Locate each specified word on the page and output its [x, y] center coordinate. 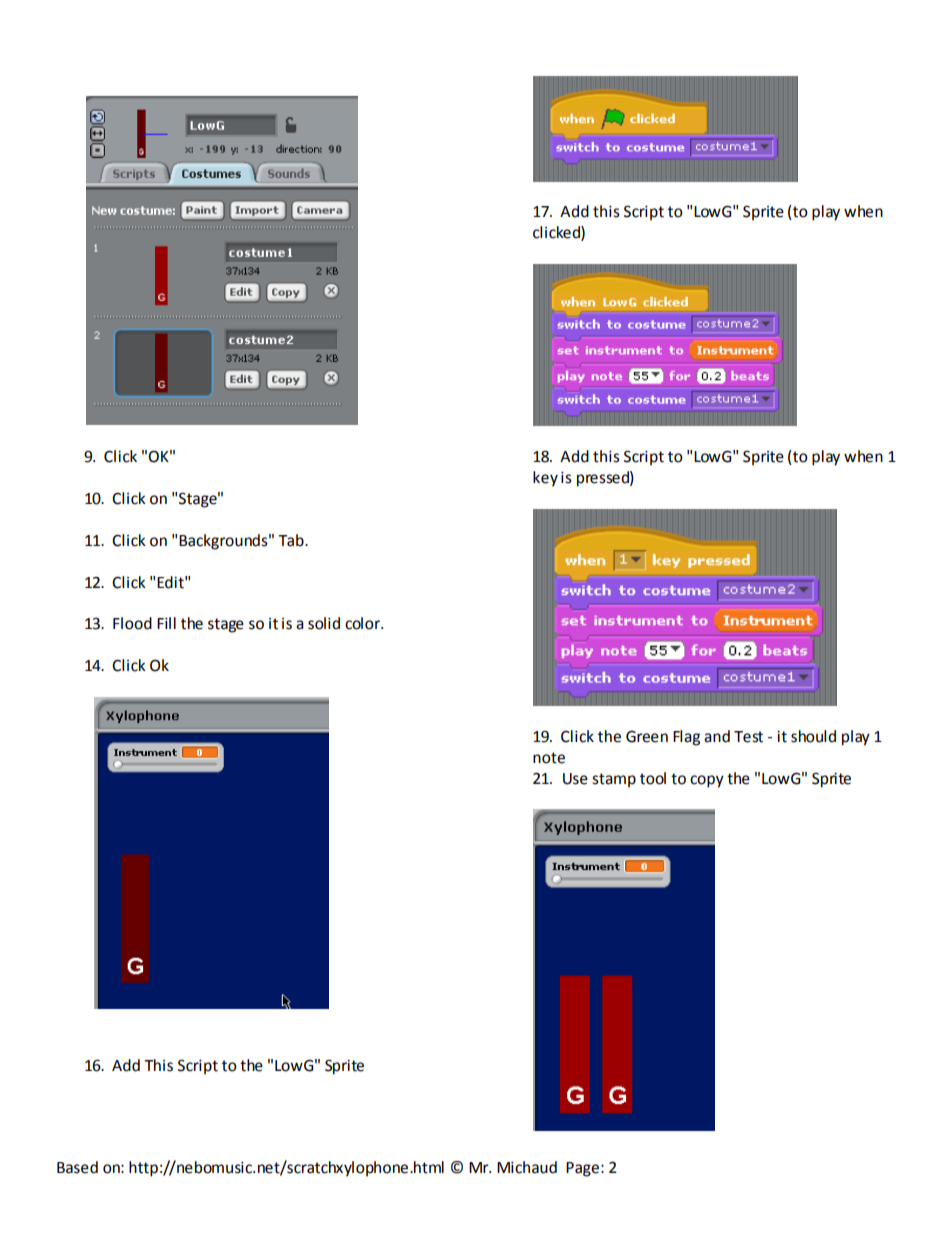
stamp [614, 780]
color [364, 623]
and [717, 736]
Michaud [527, 1167]
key [545, 479]
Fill [166, 623]
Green [647, 736]
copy [707, 781]
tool [653, 778]
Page [582, 1169]
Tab [292, 540]
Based [77, 1167]
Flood [132, 623]
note [549, 758]
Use [575, 779]
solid [324, 623]
